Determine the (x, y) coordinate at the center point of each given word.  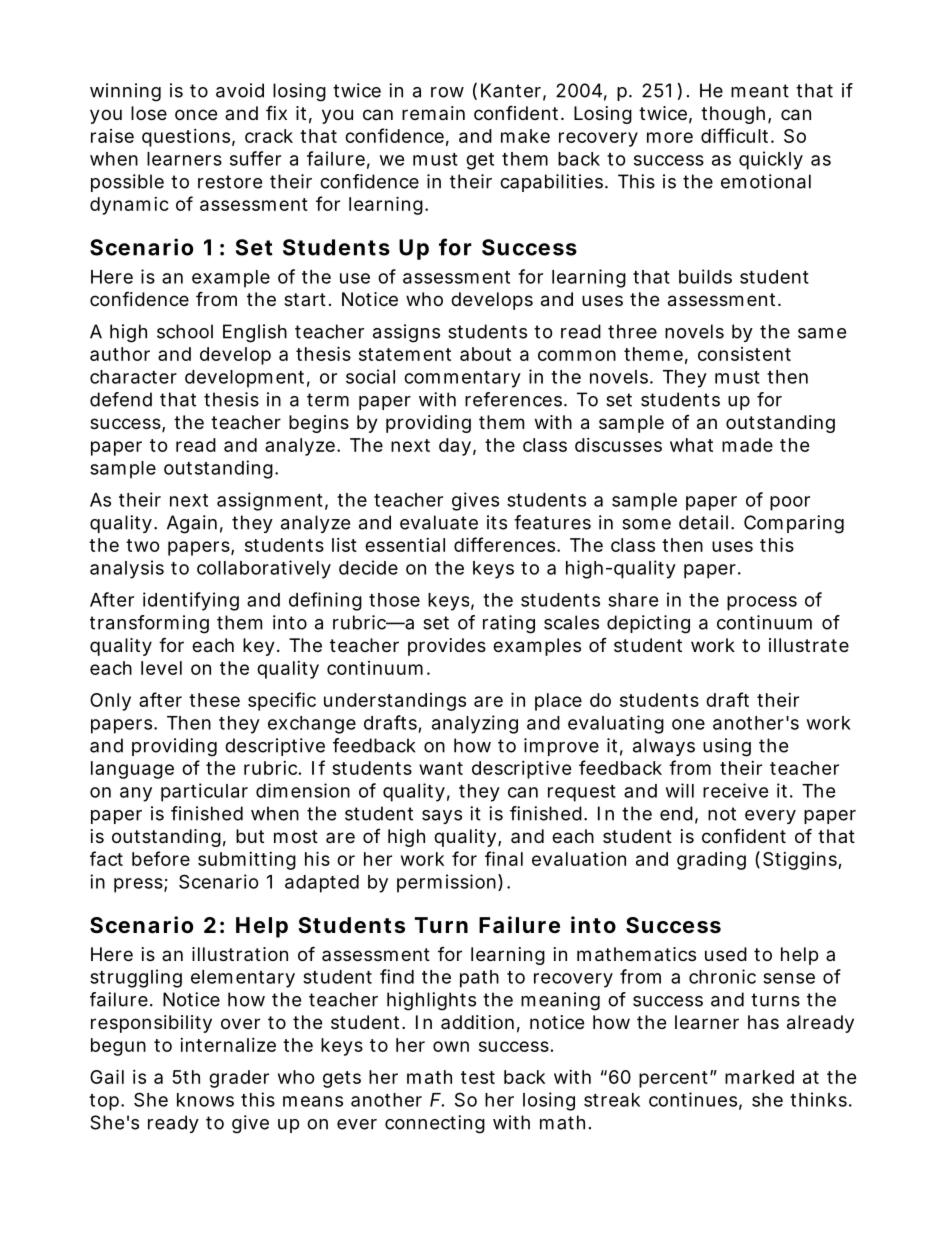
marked (759, 1077)
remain (433, 113)
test (478, 1077)
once (196, 114)
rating (509, 624)
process (762, 603)
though (733, 115)
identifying (191, 601)
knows (205, 1100)
